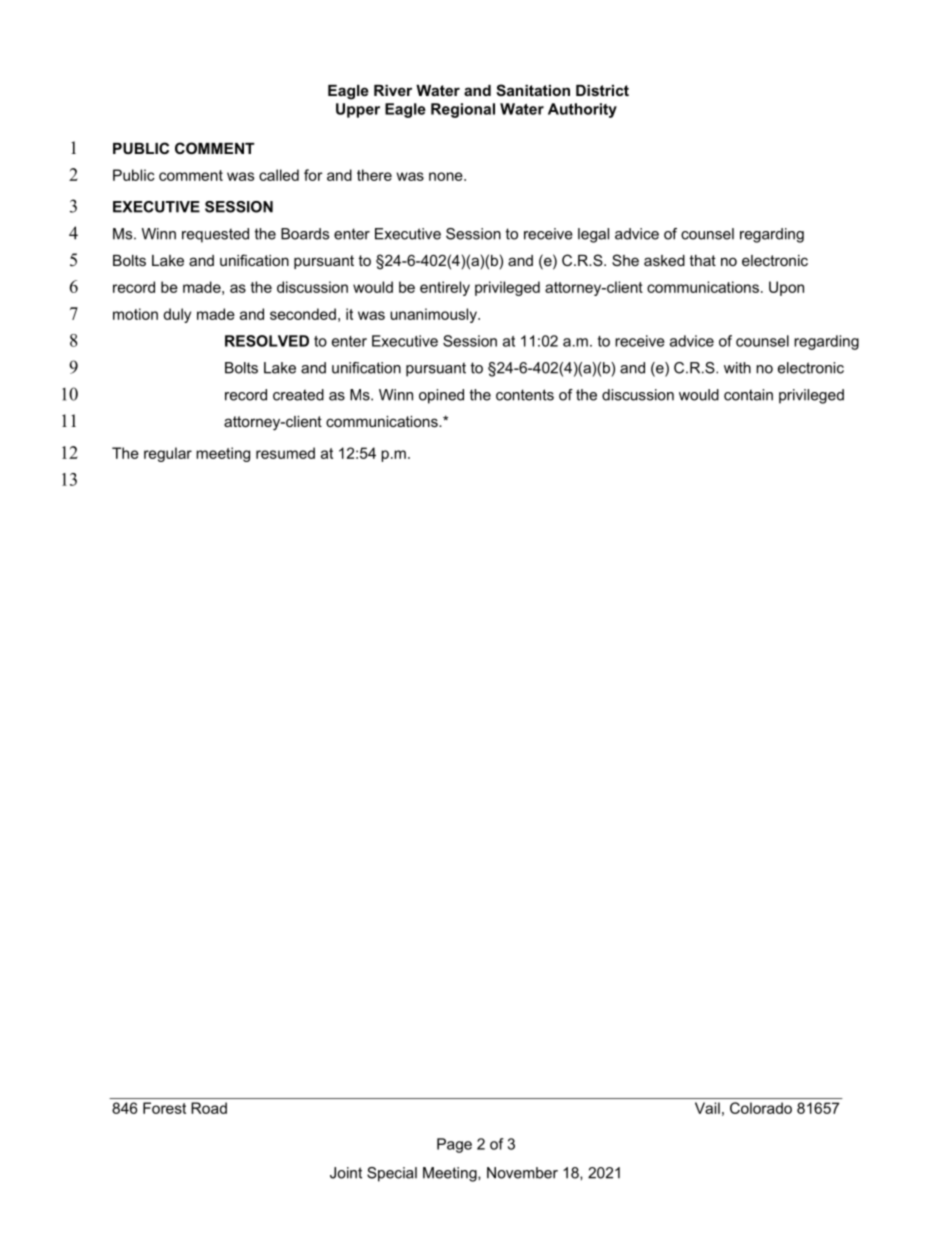 The image size is (952, 1233). Describe the element at coordinates (279, 175) in the screenshot. I see `called` at that location.
